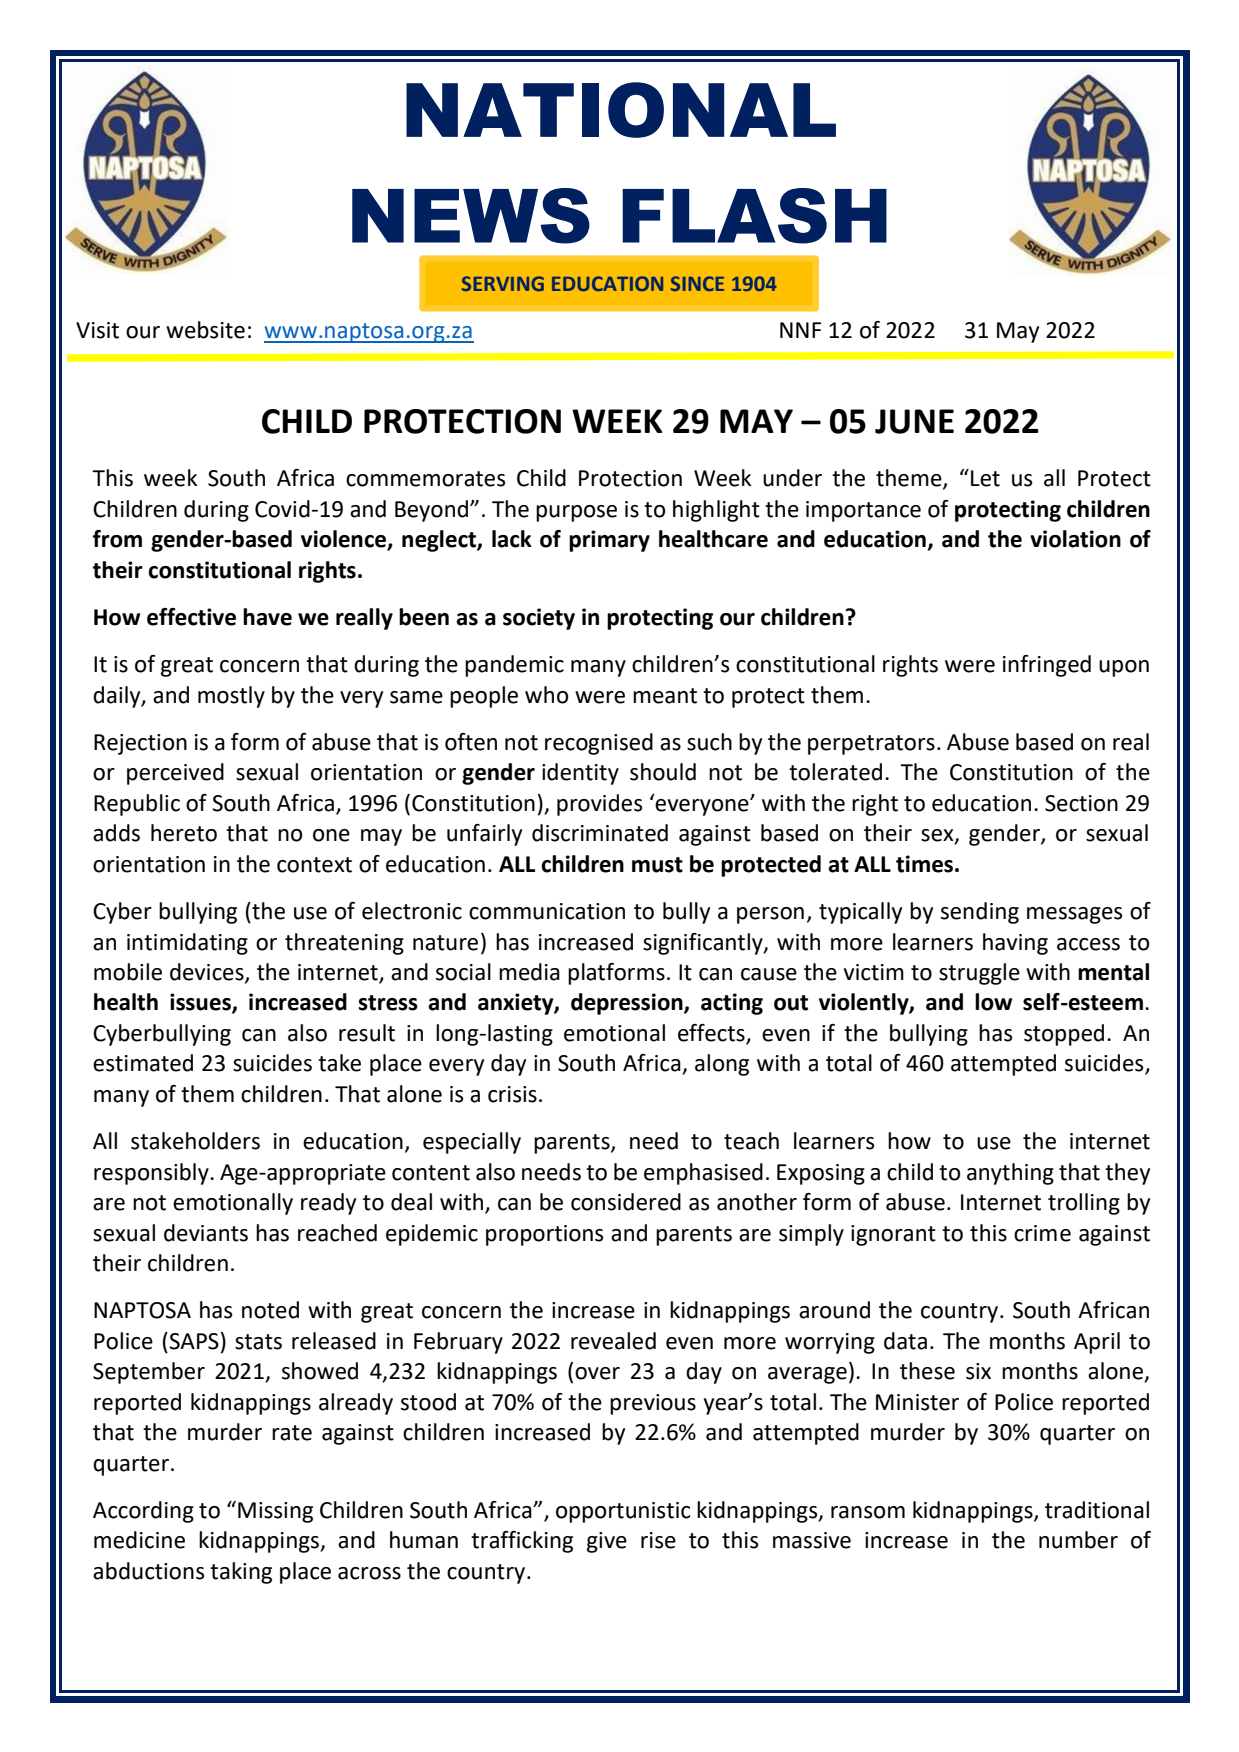 The width and height of the screenshot is (1239, 1752). I want to click on proportions, so click(544, 1235).
